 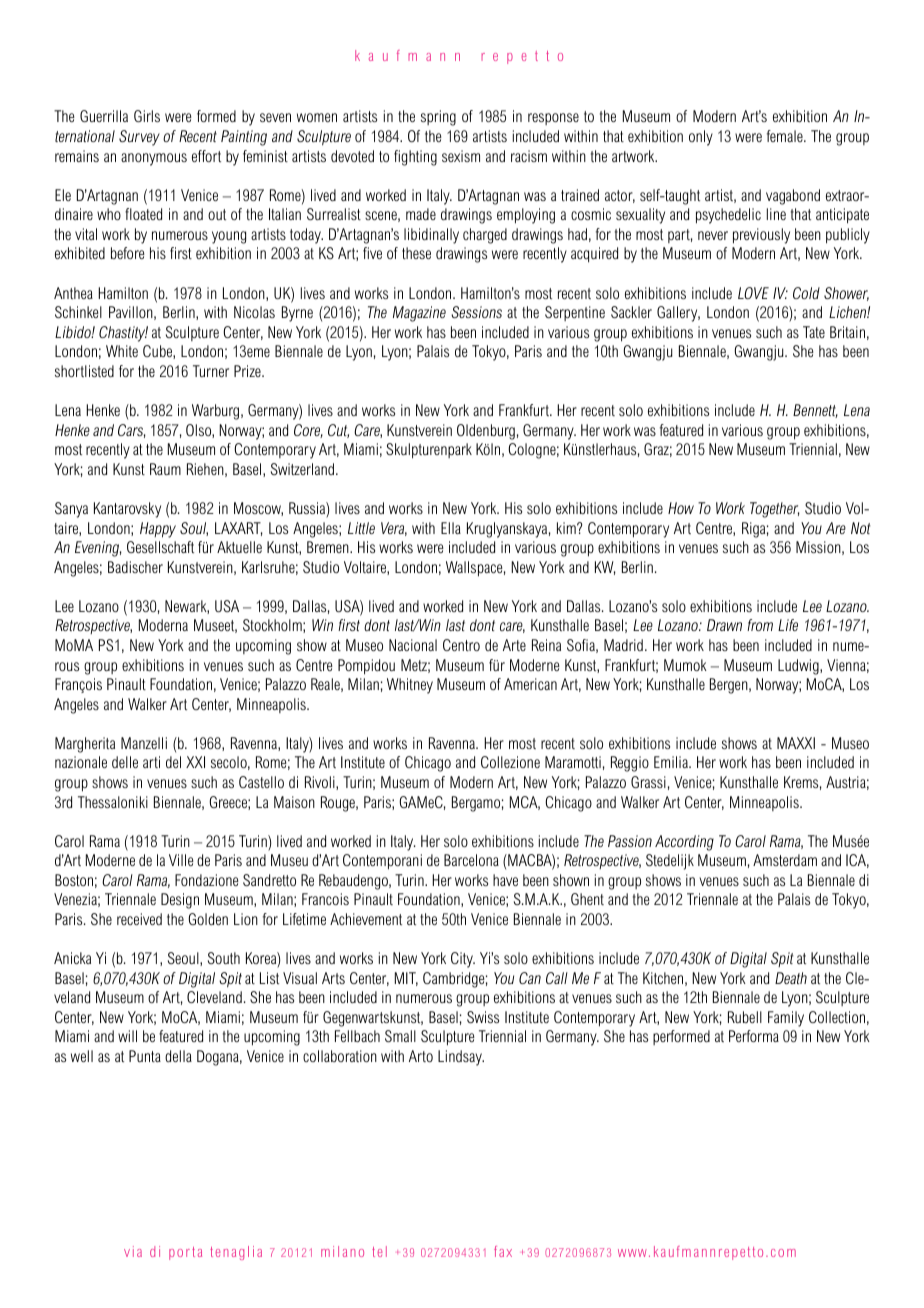 I want to click on received, so click(x=139, y=919).
